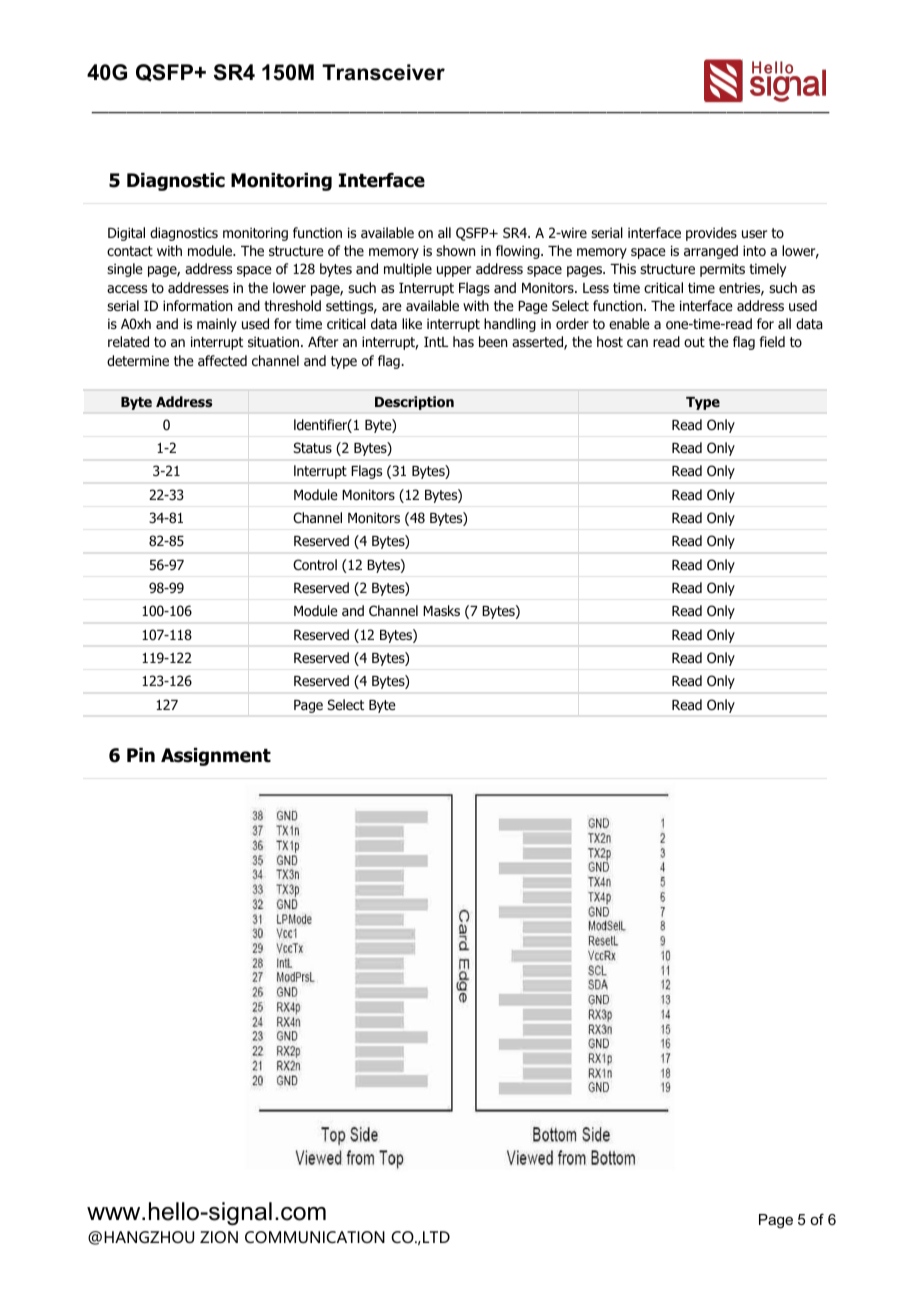  Describe the element at coordinates (216, 757) in the screenshot. I see `Assignment` at that location.
